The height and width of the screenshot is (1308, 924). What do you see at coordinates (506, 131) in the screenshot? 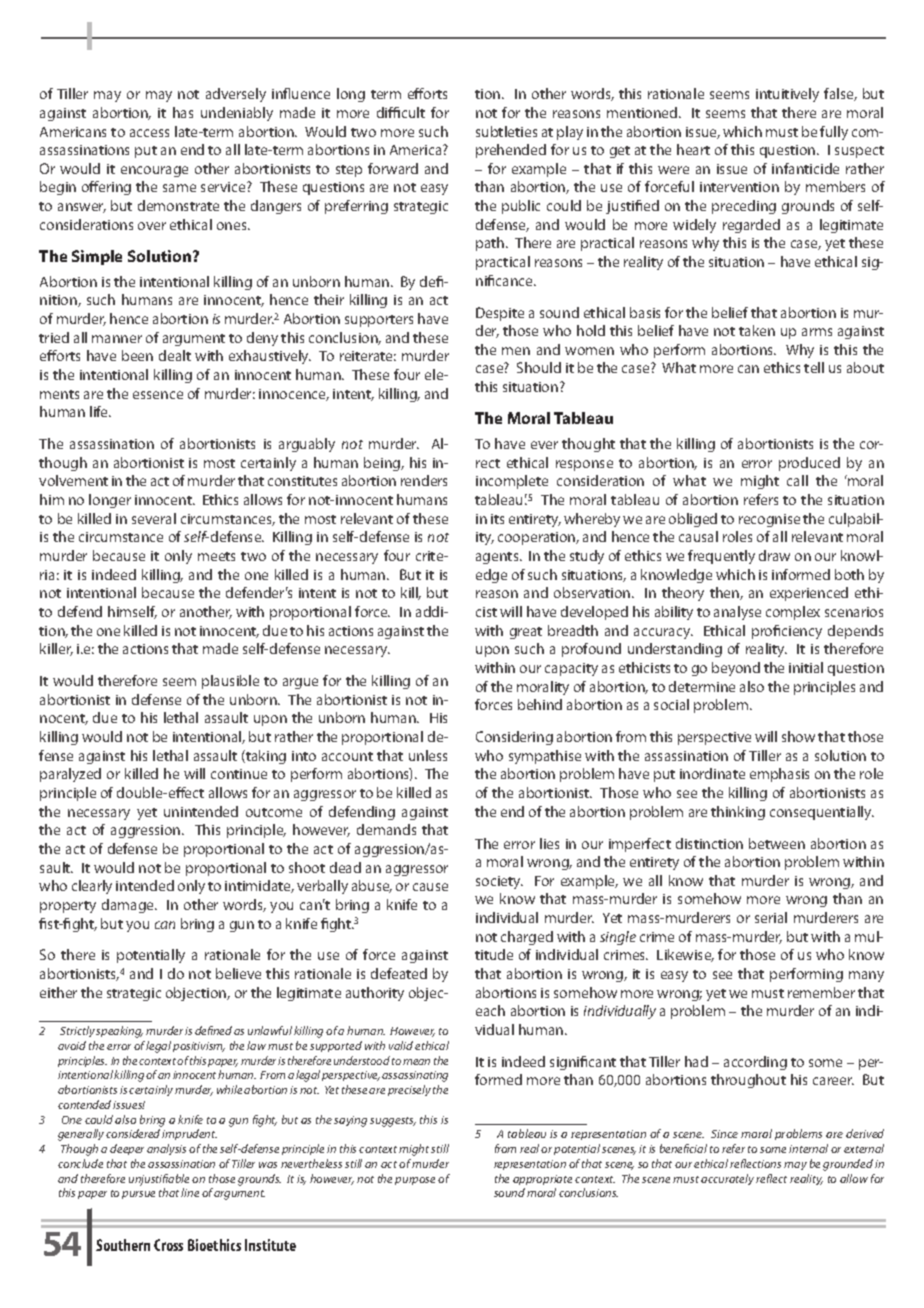
I see `subtleties` at bounding box center [506, 131].
